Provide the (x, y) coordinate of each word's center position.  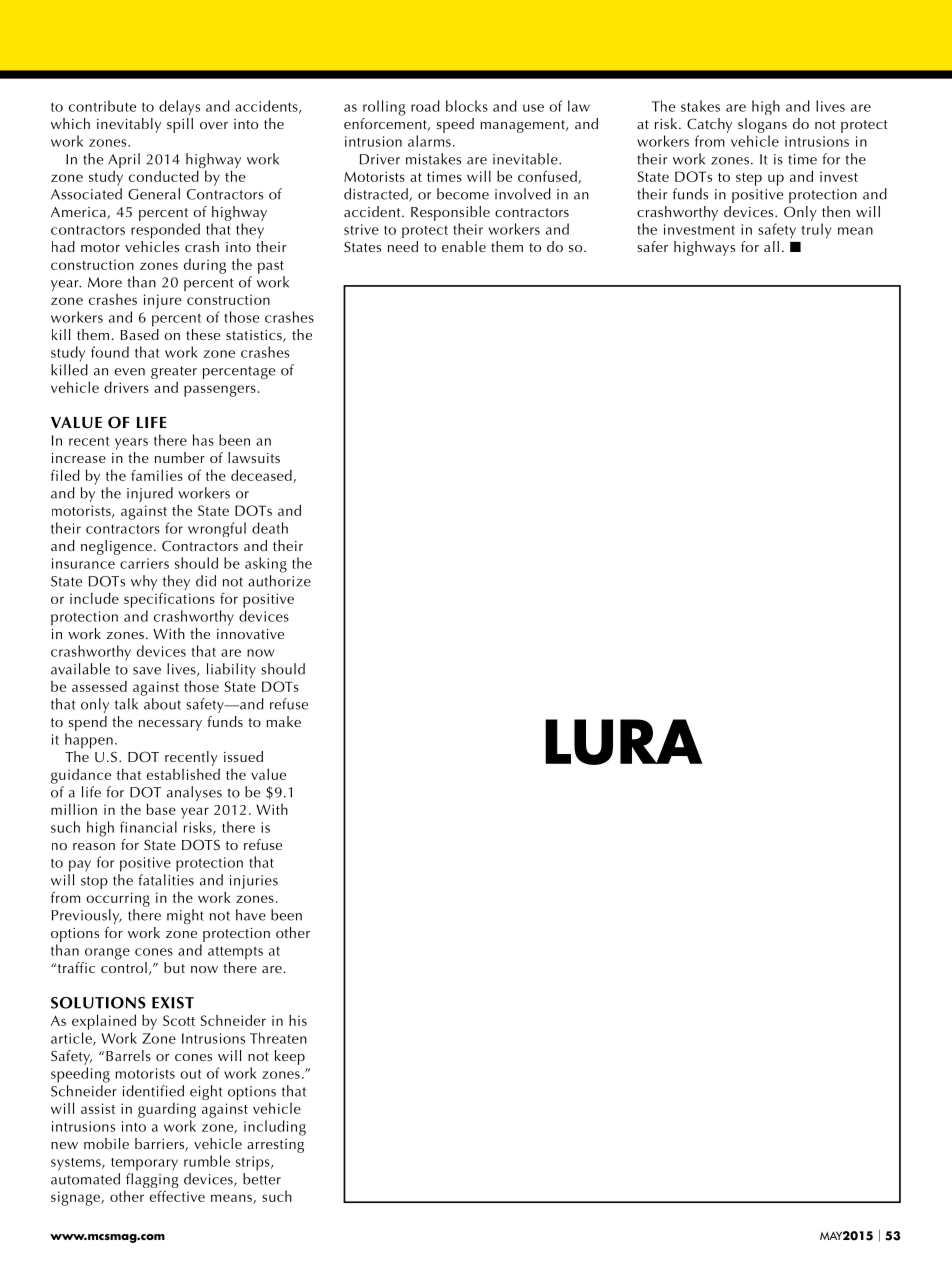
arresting (275, 1146)
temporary (144, 1164)
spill (180, 125)
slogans (762, 125)
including (275, 1128)
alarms (429, 141)
